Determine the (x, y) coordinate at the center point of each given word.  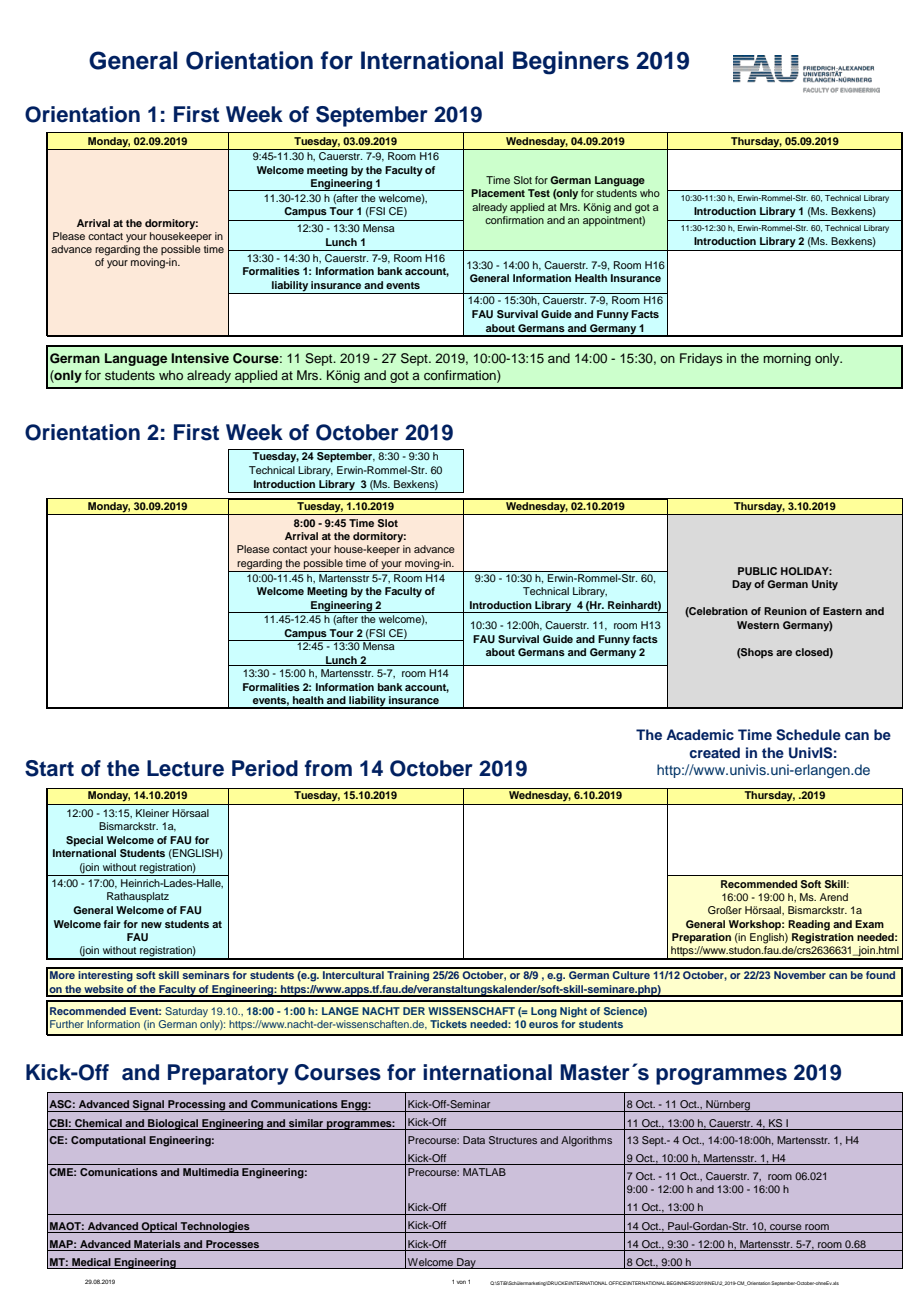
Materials (157, 1245)
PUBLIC (757, 571)
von (461, 1282)
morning (787, 359)
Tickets (448, 1024)
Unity (825, 585)
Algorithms (586, 1141)
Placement (498, 193)
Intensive (200, 358)
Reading (809, 925)
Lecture (185, 768)
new (151, 925)
